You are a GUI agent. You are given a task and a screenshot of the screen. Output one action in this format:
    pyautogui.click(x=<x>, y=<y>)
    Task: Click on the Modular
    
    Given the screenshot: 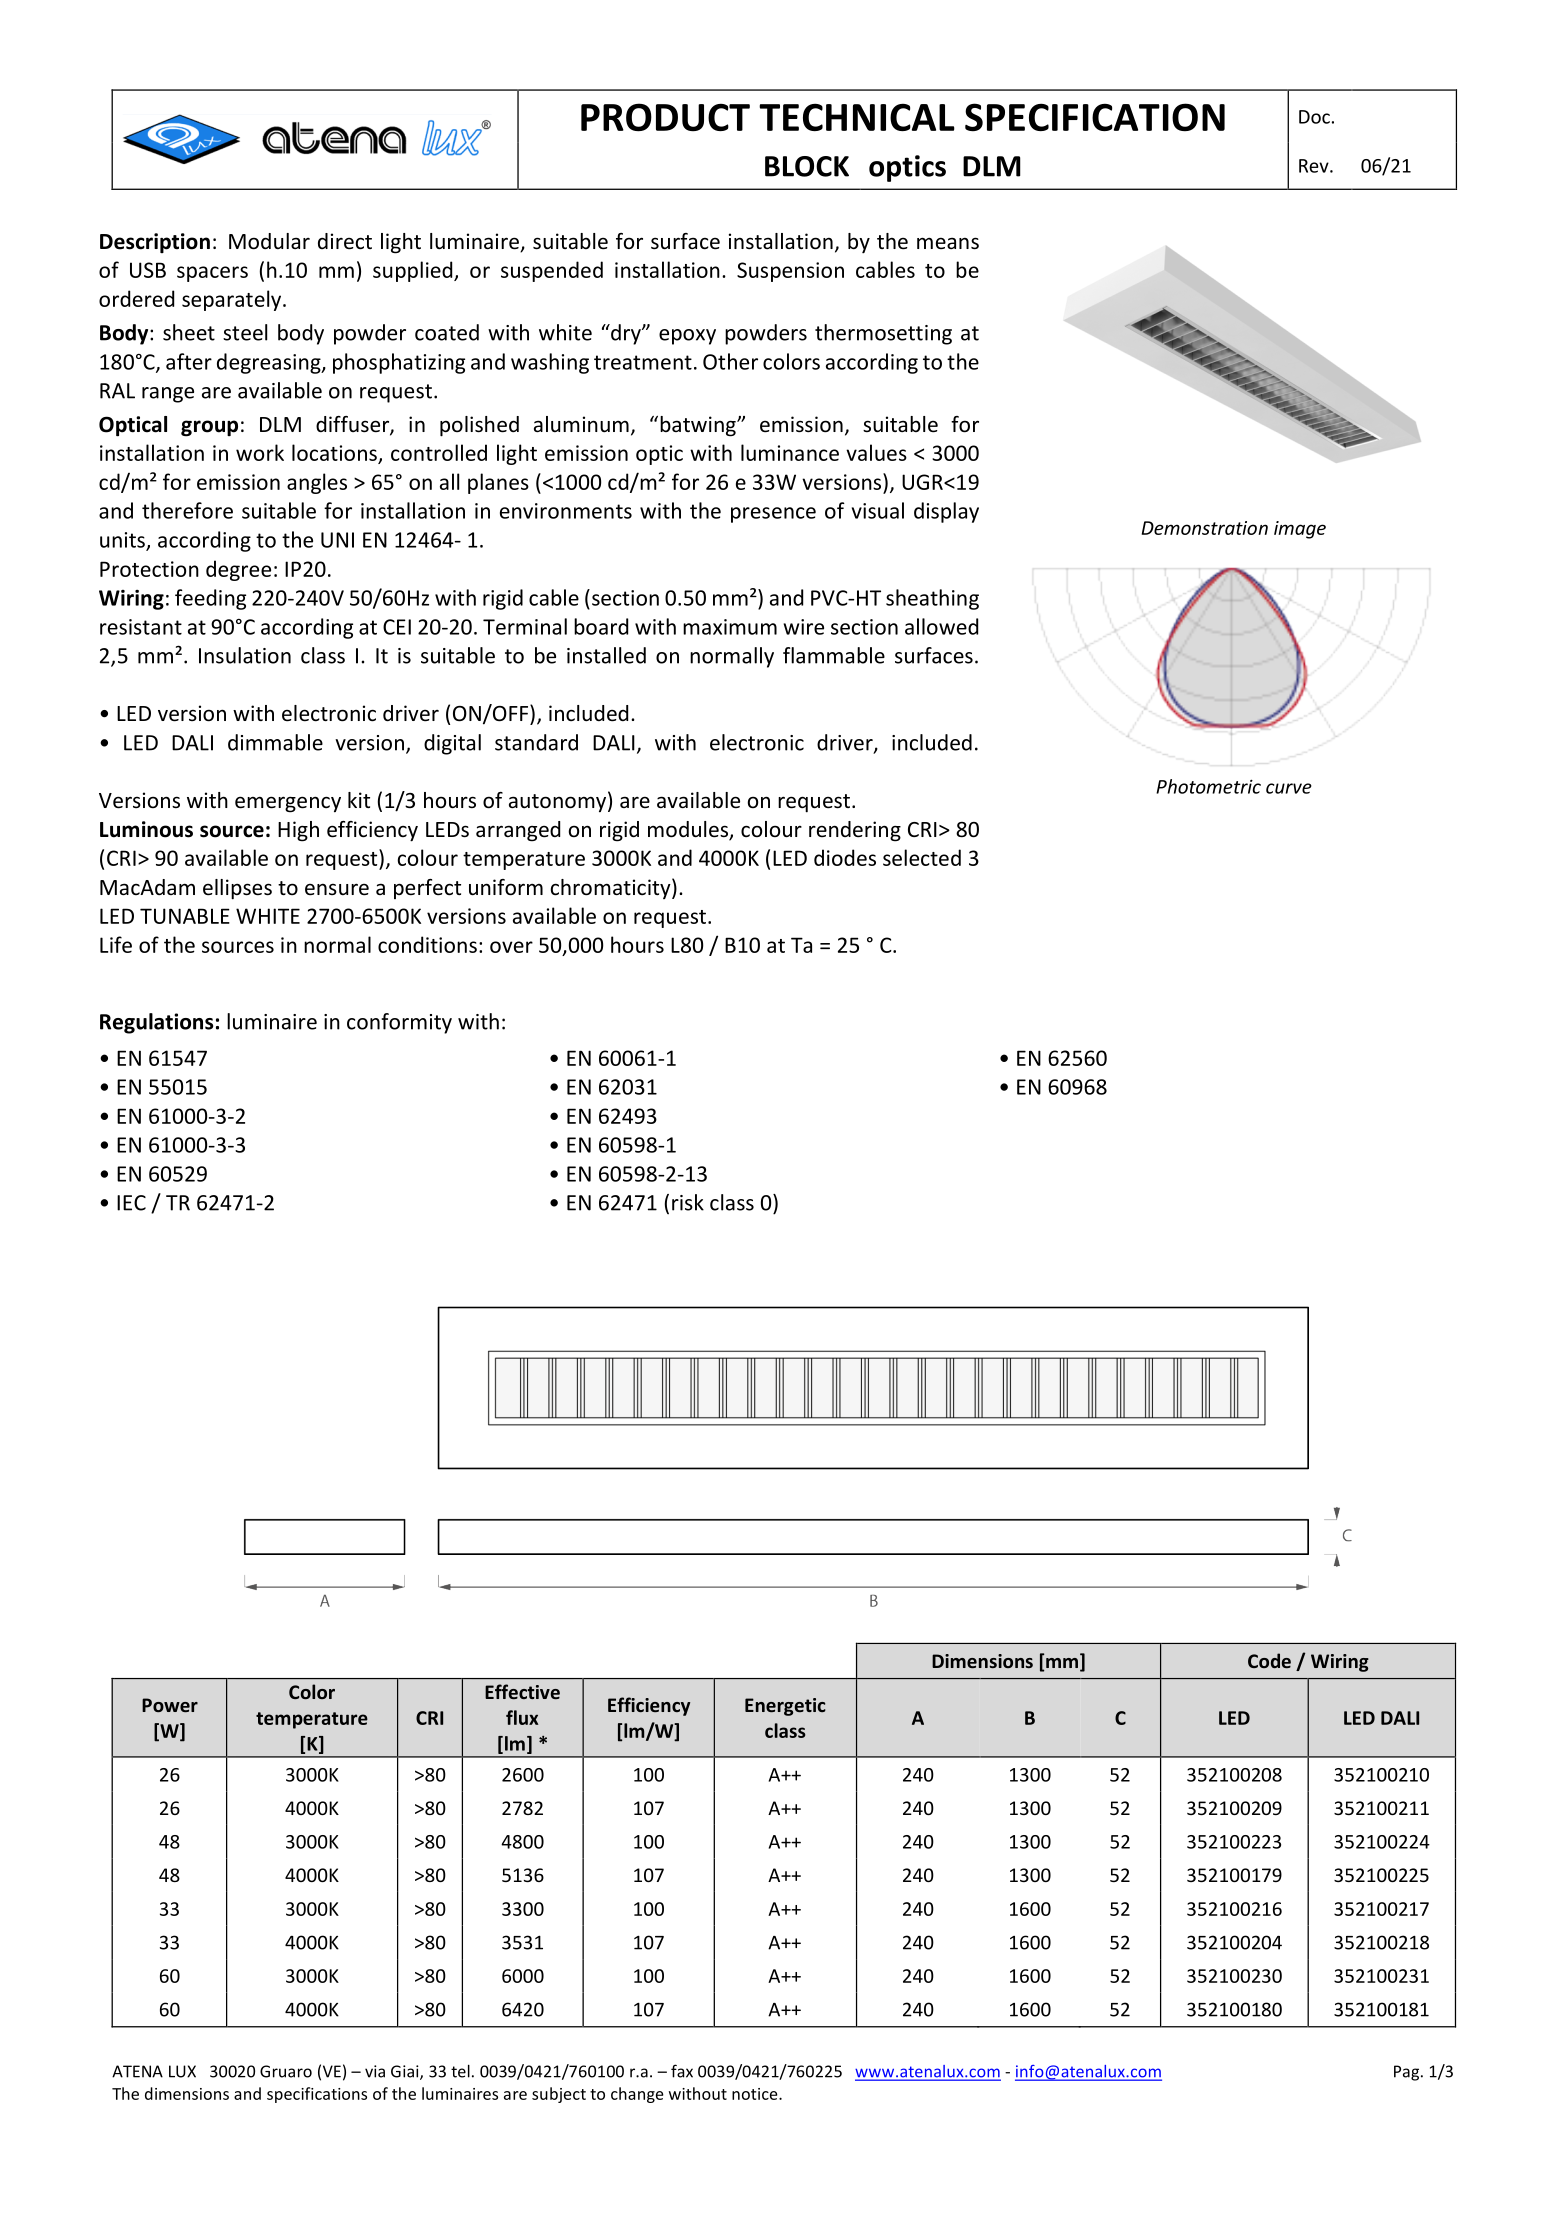 What is the action you would take?
    pyautogui.click(x=269, y=241)
